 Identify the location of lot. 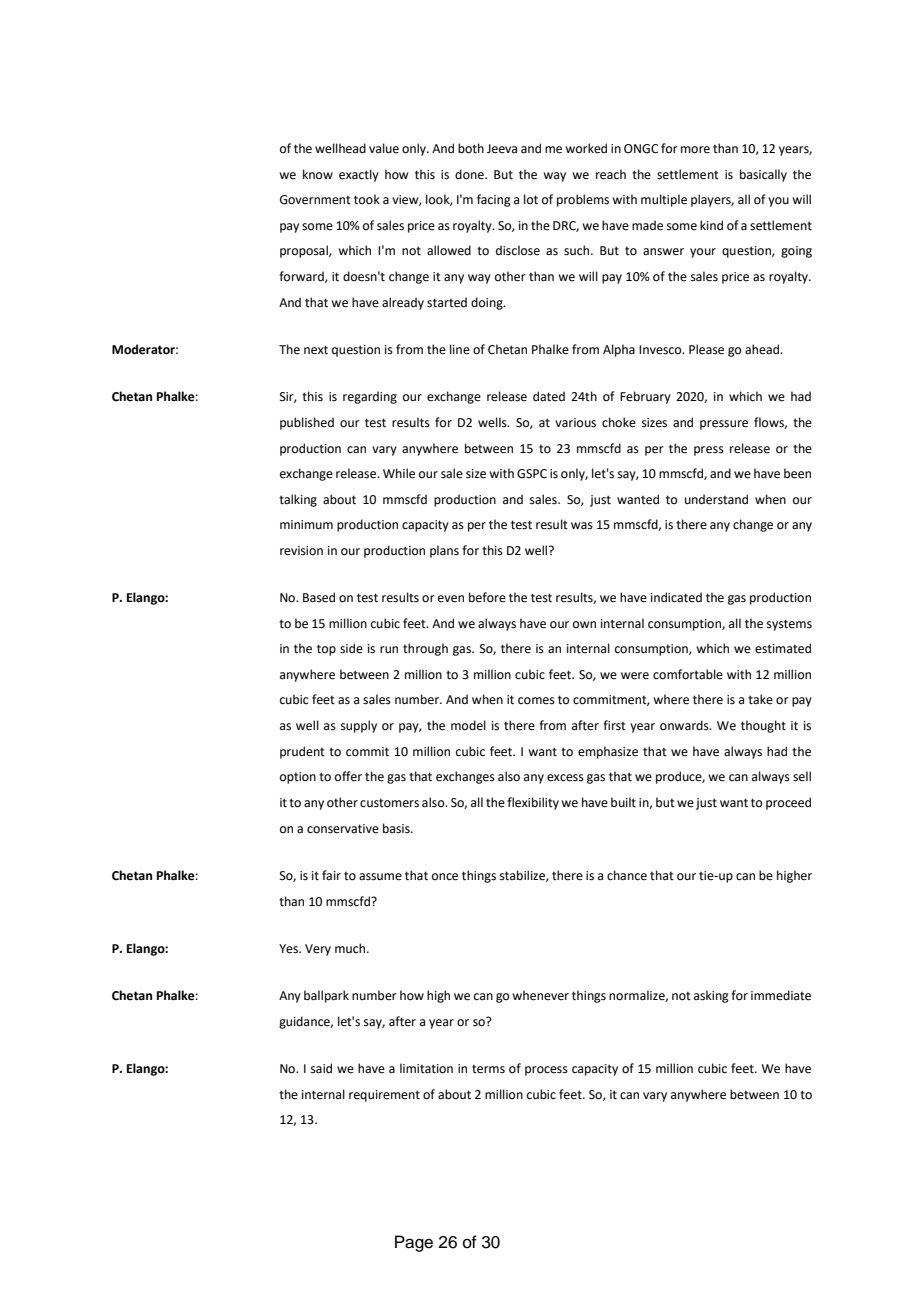
(531, 199).
